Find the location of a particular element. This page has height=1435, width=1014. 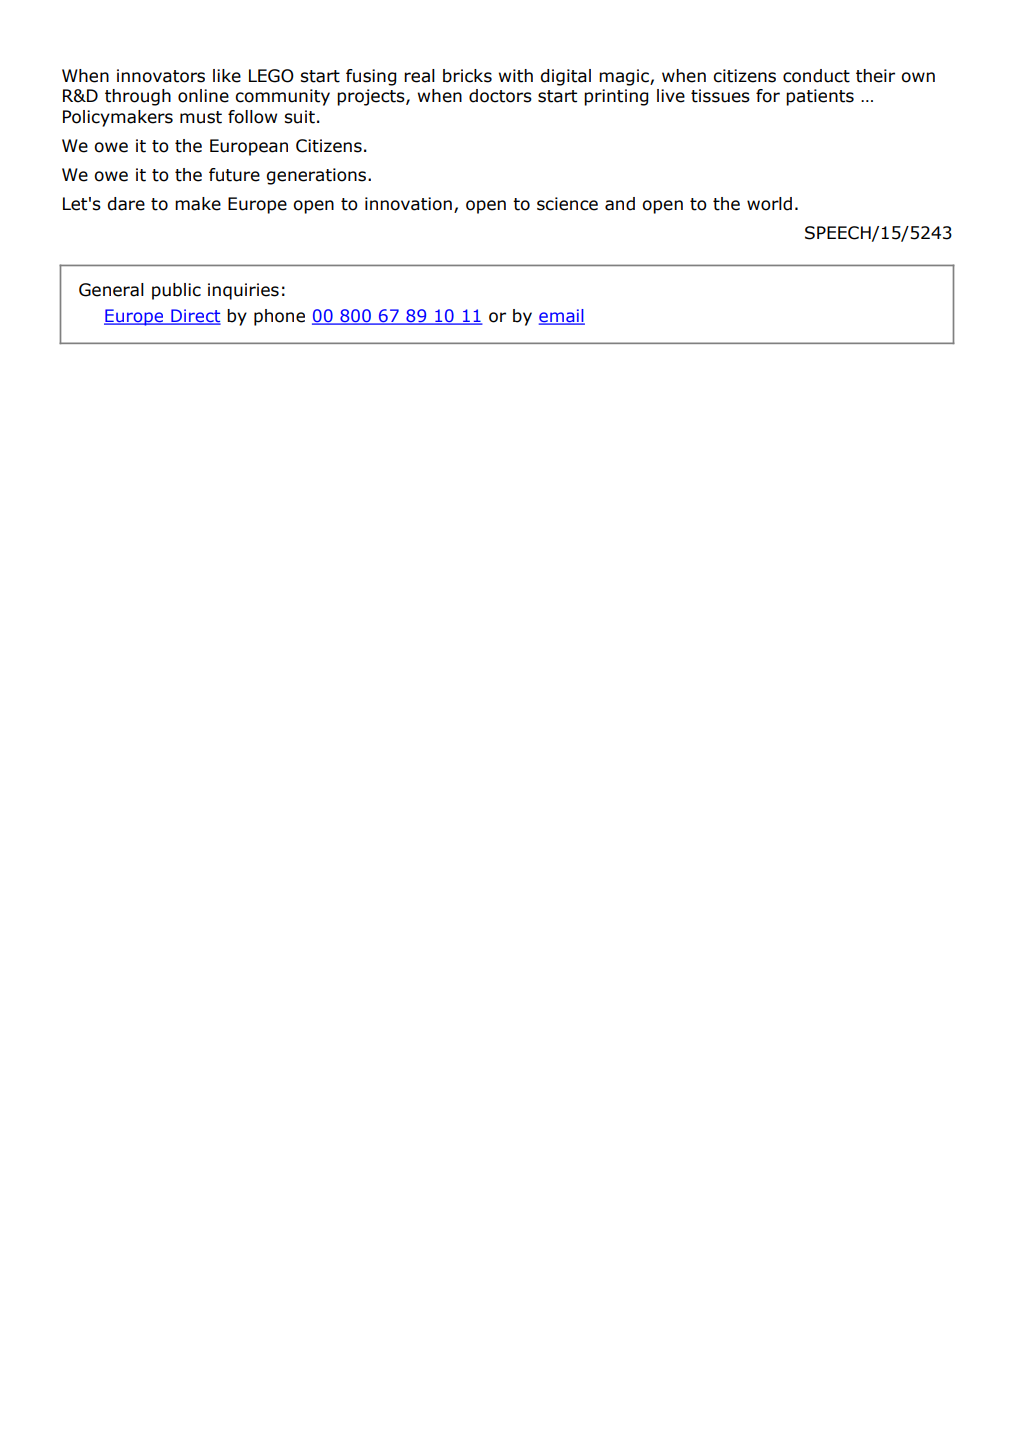

dare is located at coordinates (126, 204).
